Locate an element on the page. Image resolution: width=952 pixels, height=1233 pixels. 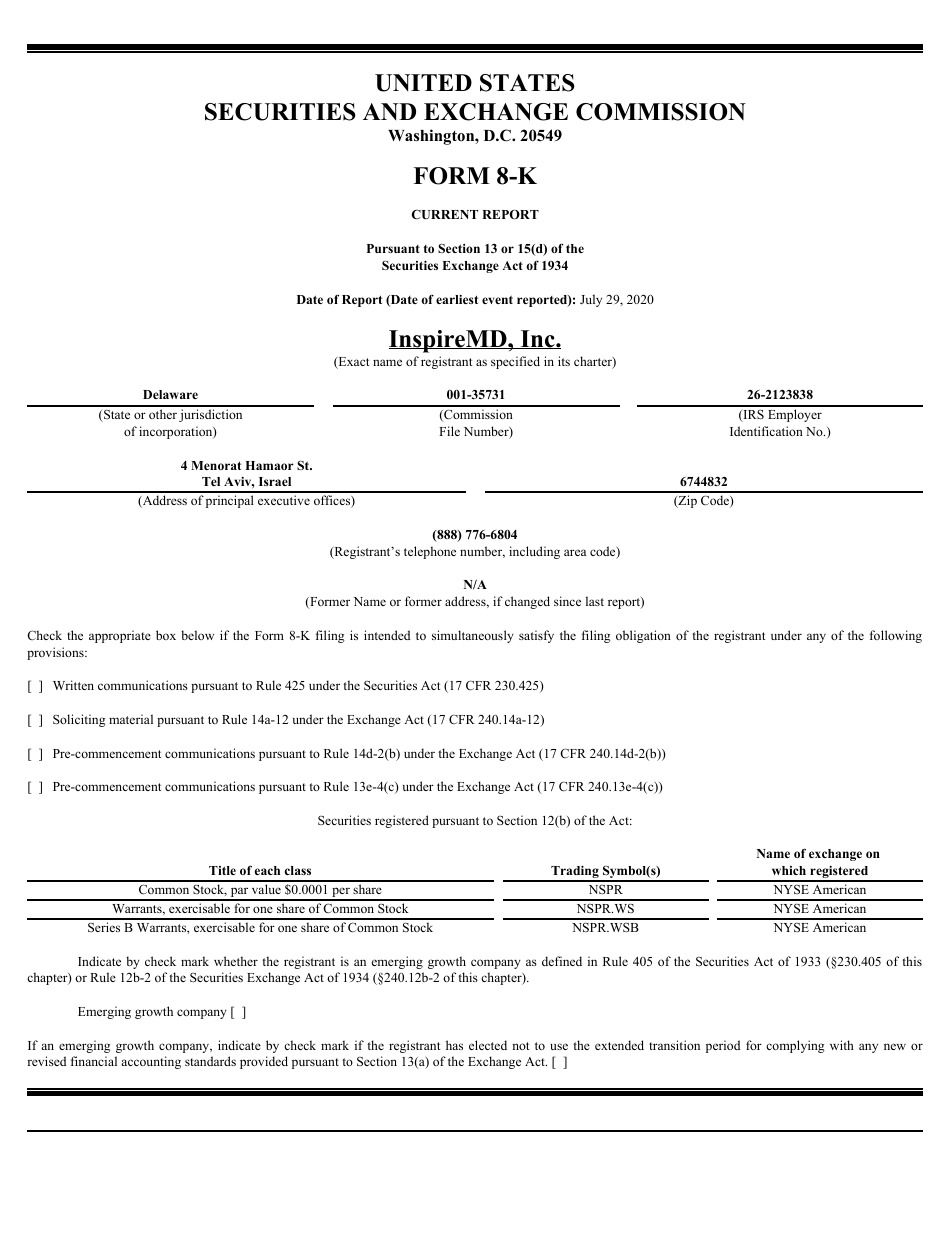
simultaneously is located at coordinates (473, 636).
